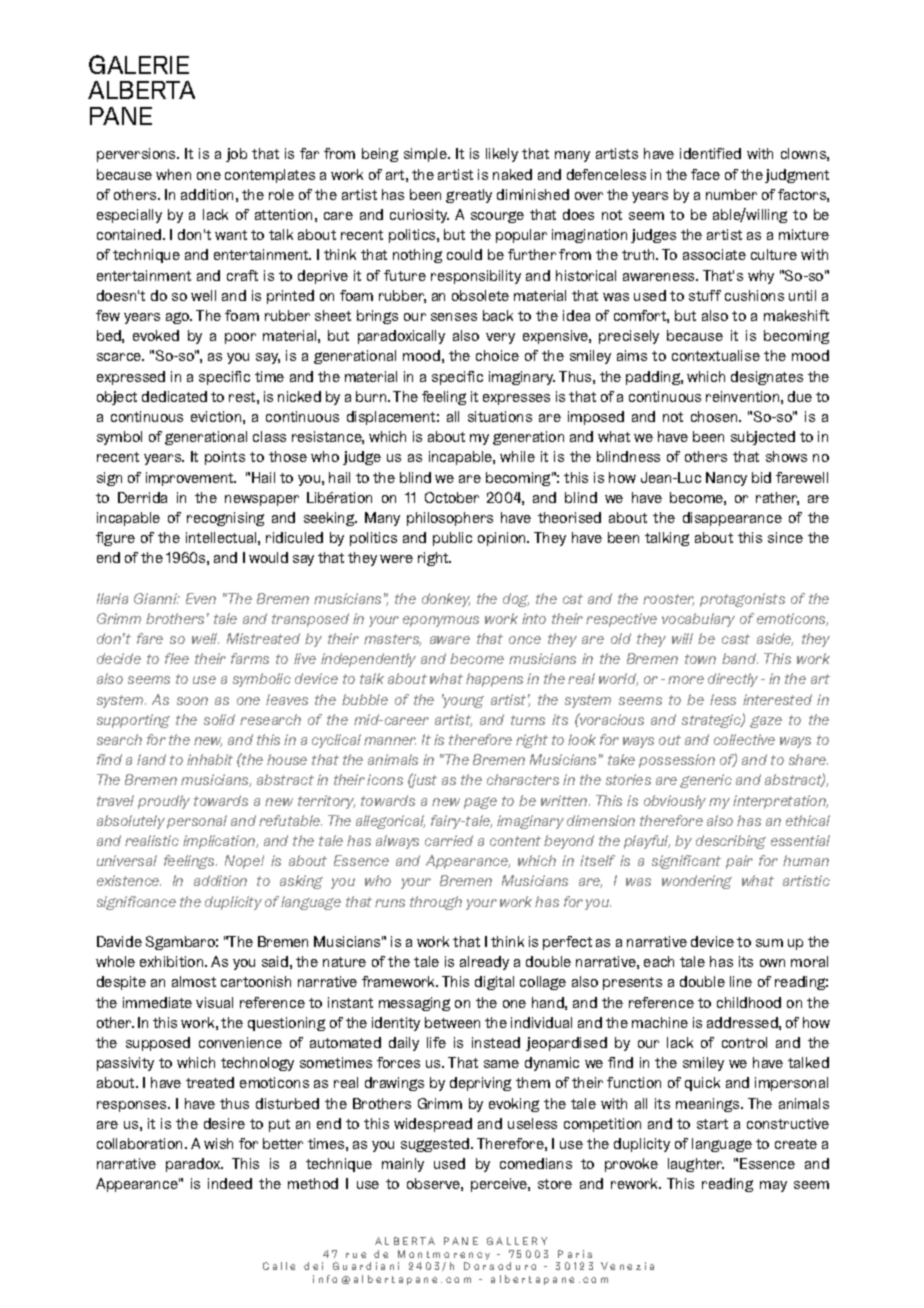  Describe the element at coordinates (740, 658) in the document. I see `band` at that location.
